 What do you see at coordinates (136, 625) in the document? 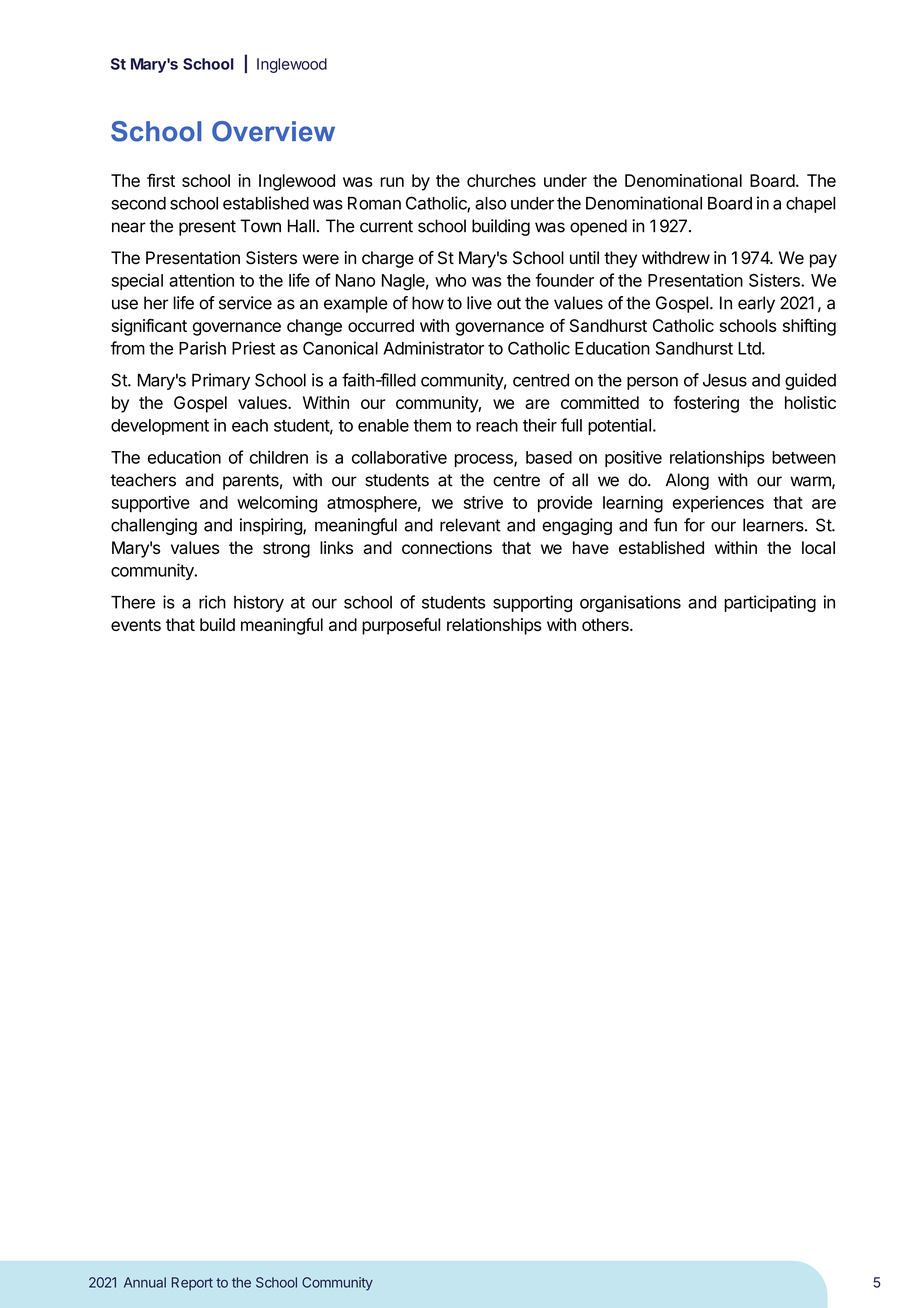
I see `events` at bounding box center [136, 625].
